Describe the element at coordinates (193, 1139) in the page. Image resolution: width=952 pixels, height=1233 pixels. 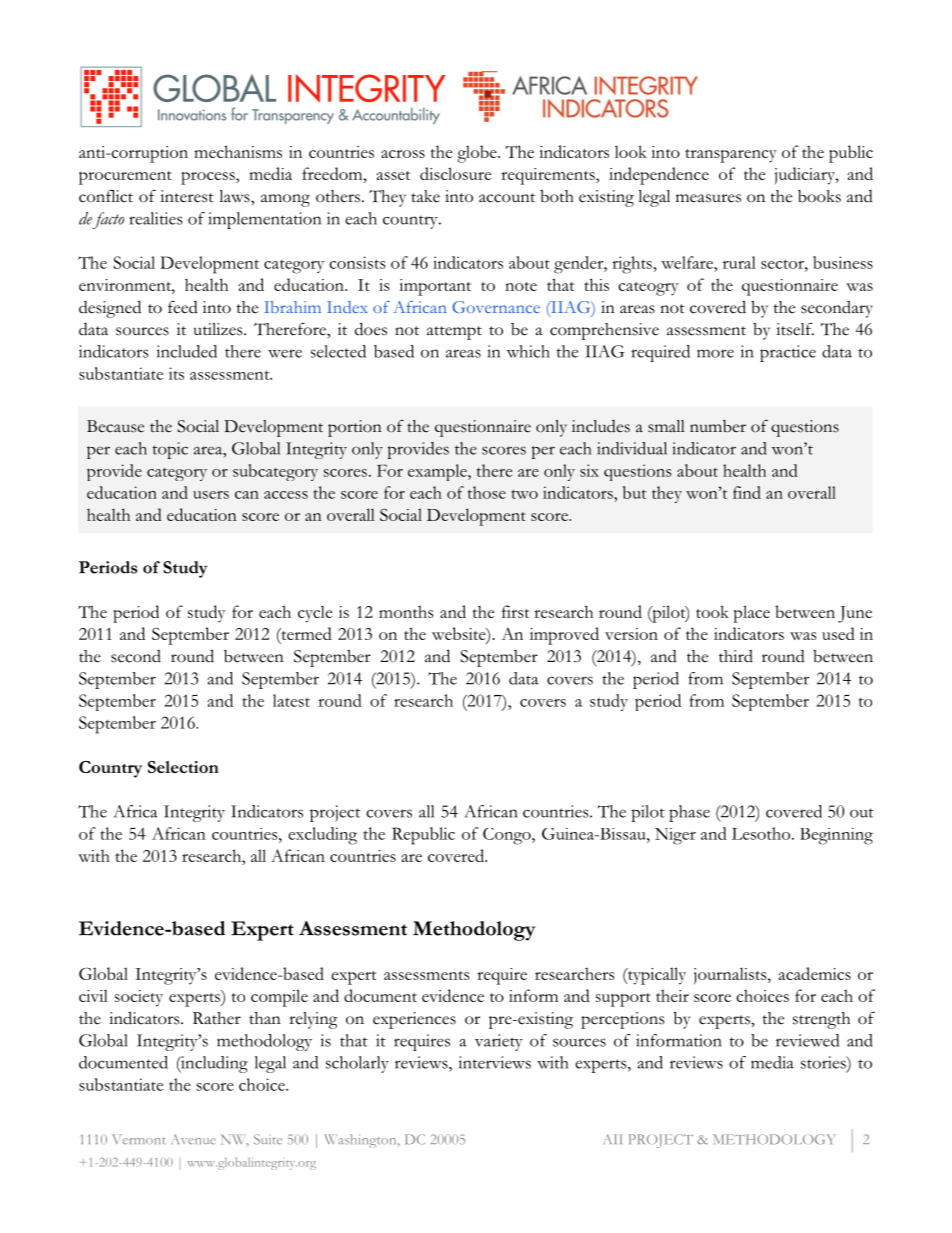
I see `Avenue` at that location.
